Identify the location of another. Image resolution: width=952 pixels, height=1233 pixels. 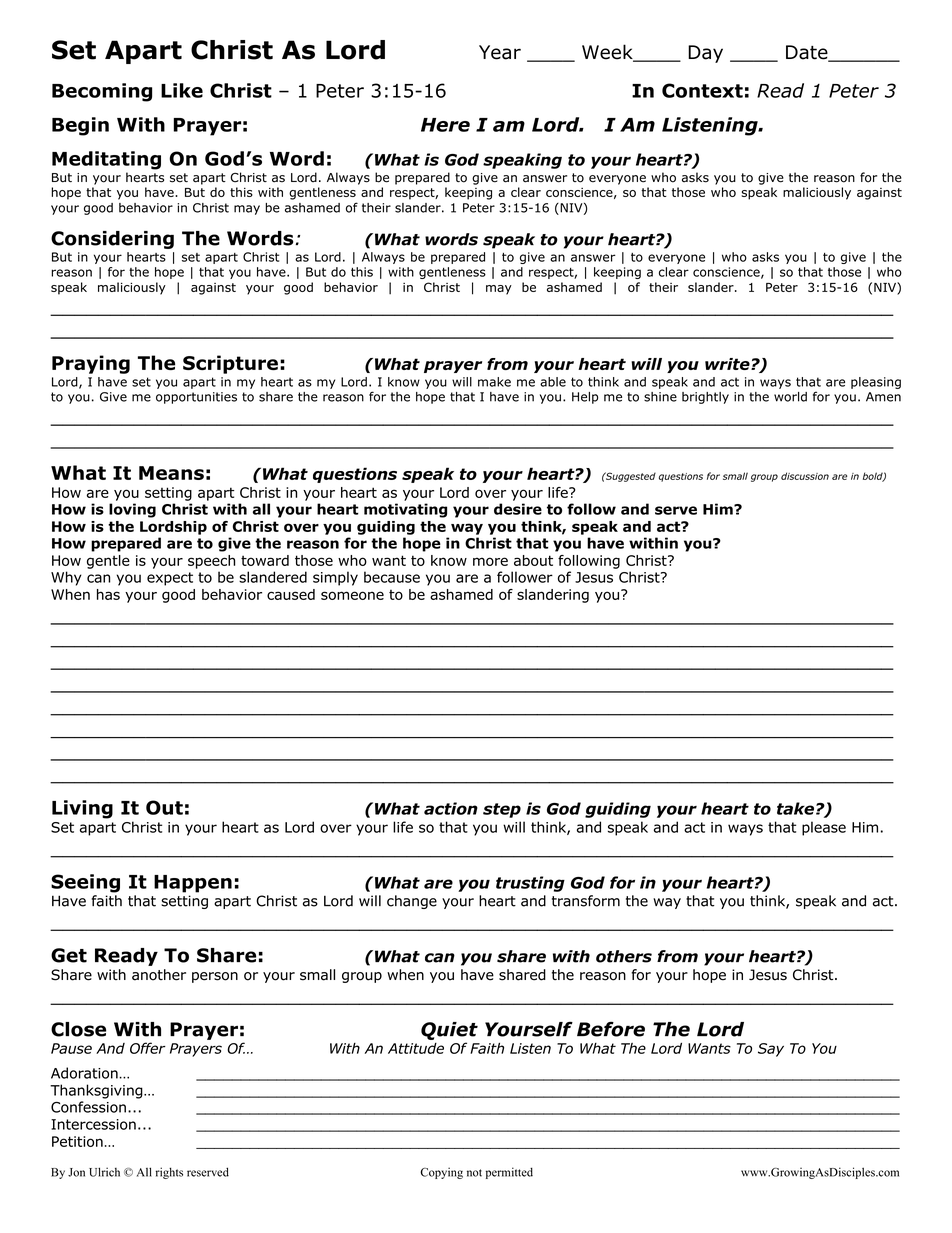
(159, 975).
